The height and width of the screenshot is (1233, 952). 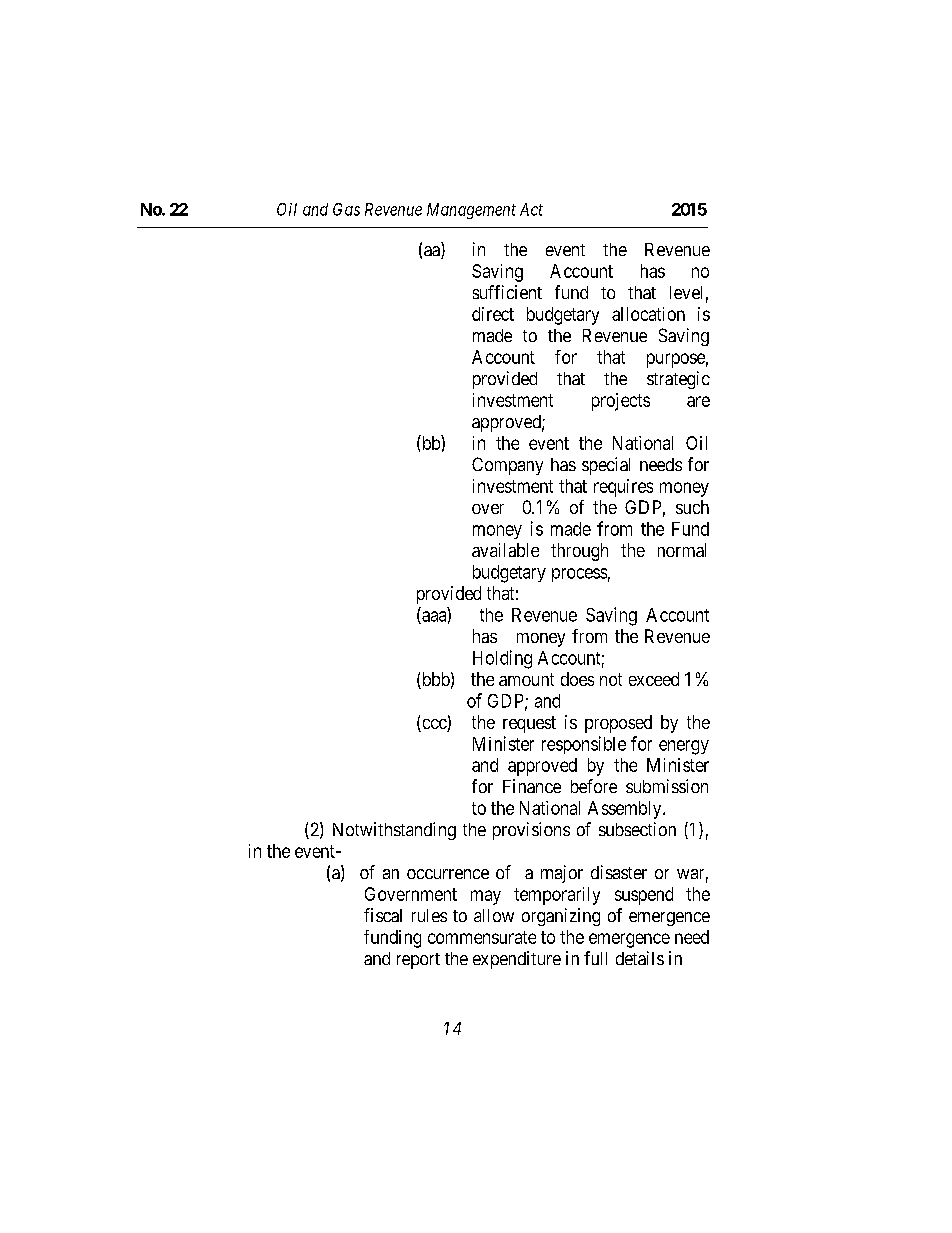 What do you see at coordinates (383, 915) in the screenshot?
I see `fiscal` at bounding box center [383, 915].
